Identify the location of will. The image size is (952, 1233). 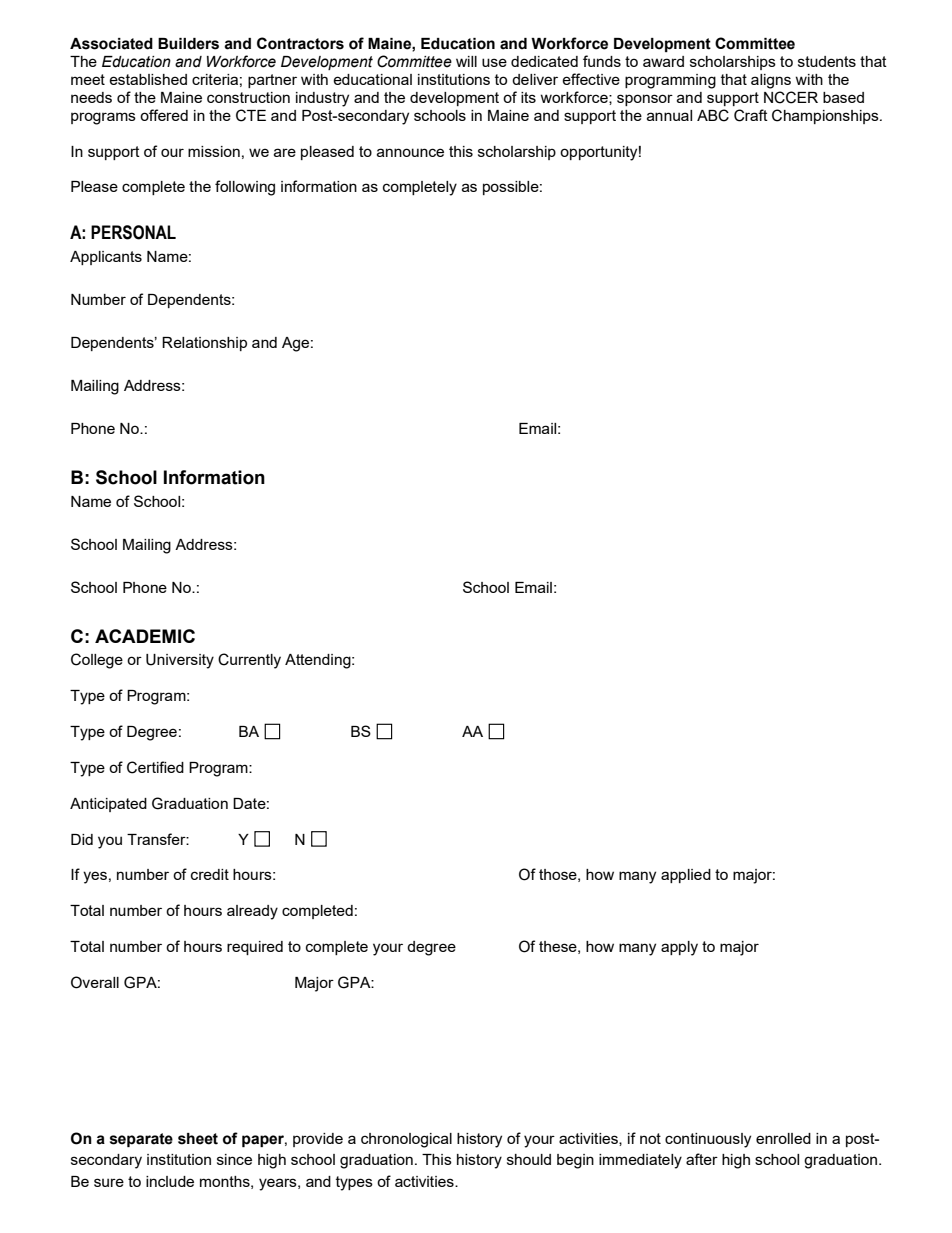
(466, 61).
